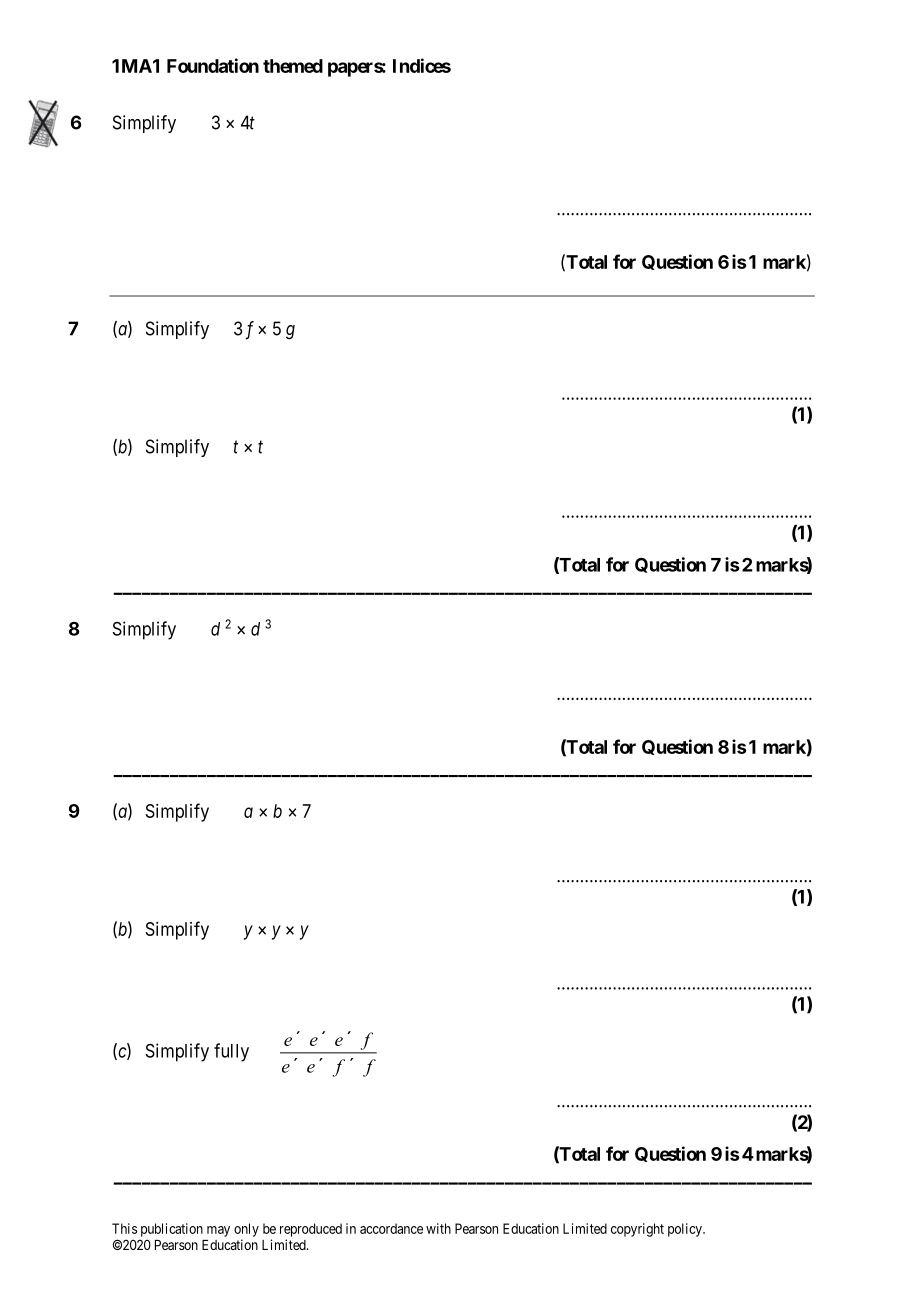  I want to click on publication, so click(172, 1230).
